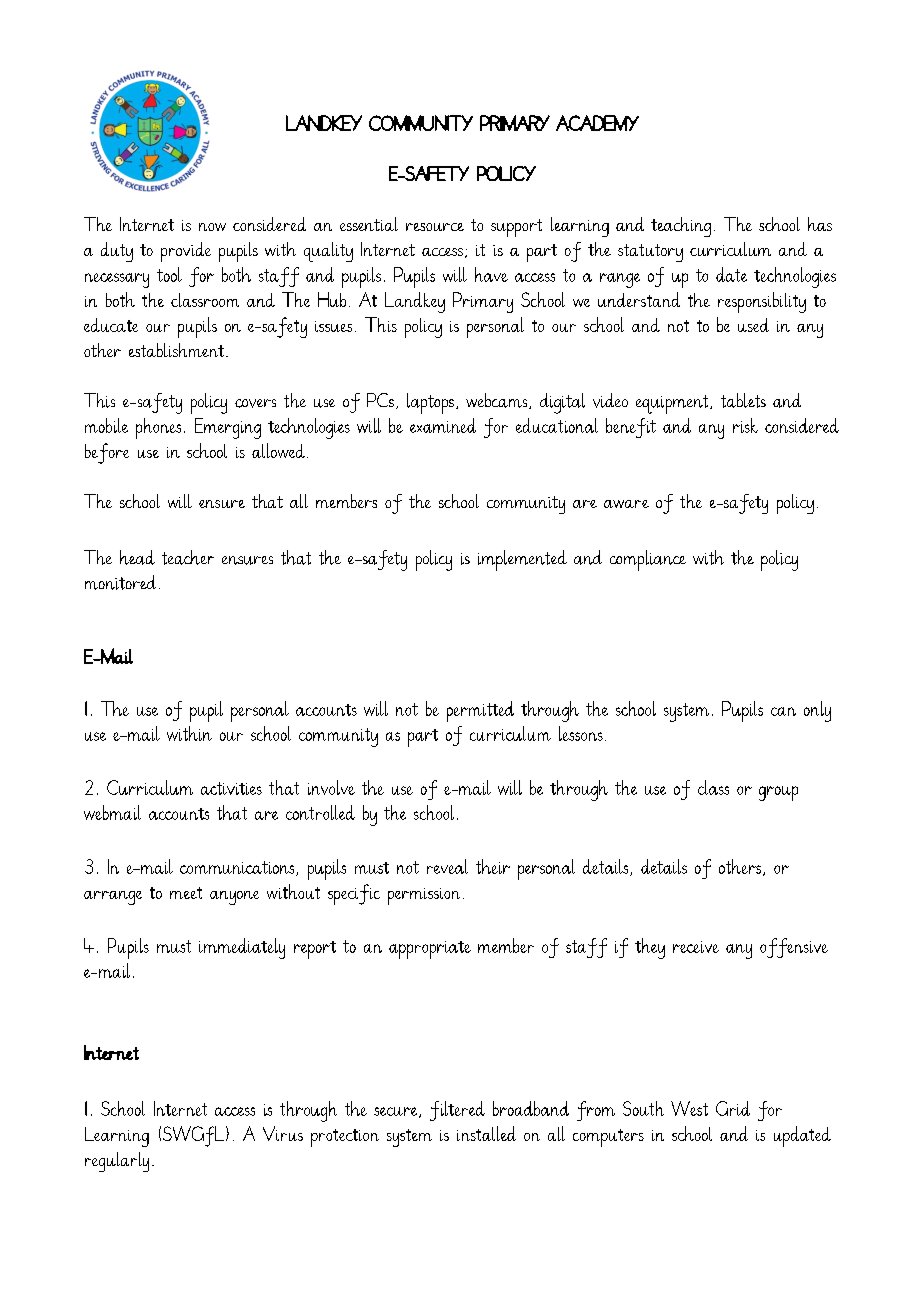 The width and height of the document is (924, 1308). Describe the element at coordinates (435, 227) in the document. I see `resource` at that location.
